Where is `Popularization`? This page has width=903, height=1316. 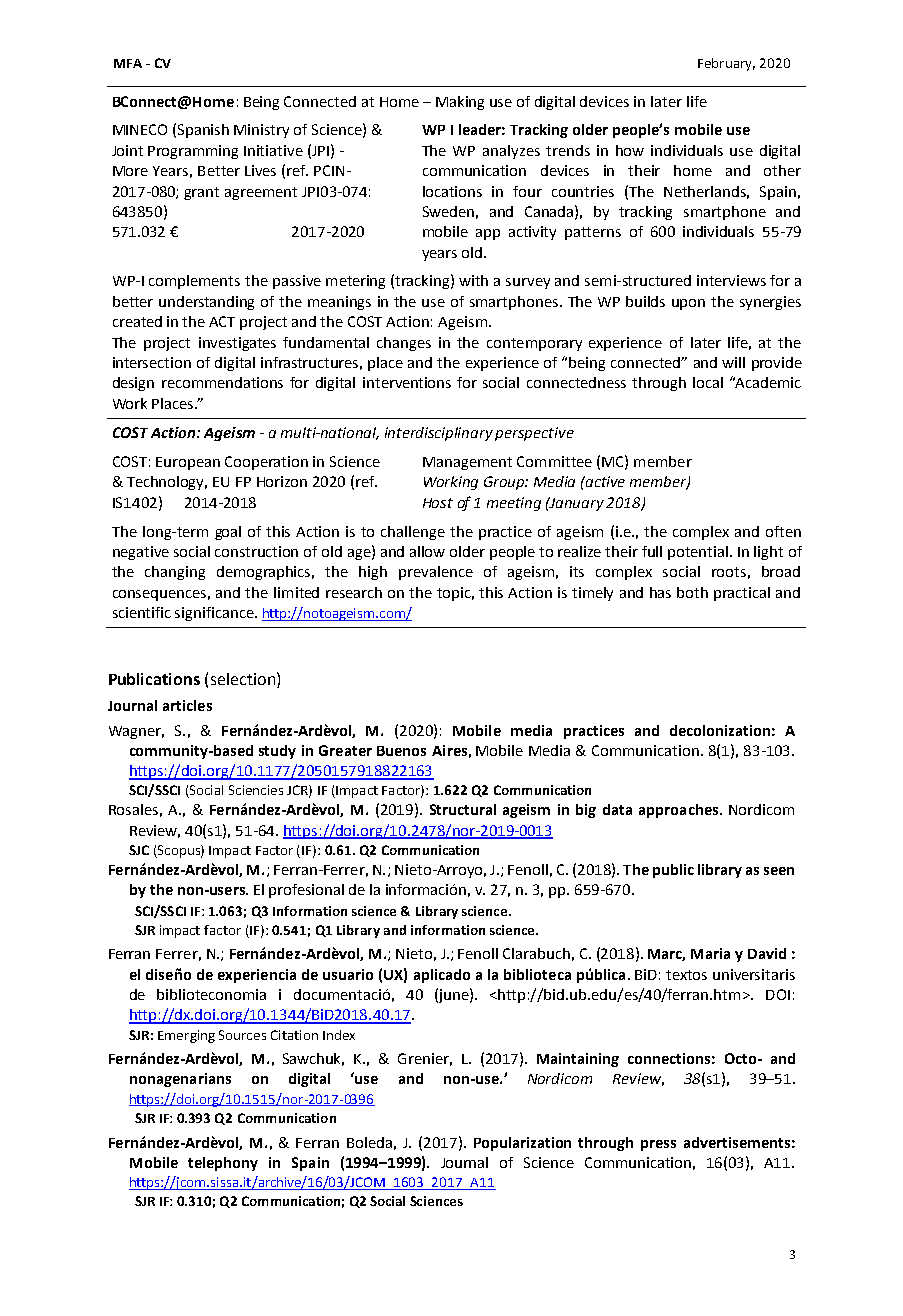 Popularization is located at coordinates (522, 1144).
